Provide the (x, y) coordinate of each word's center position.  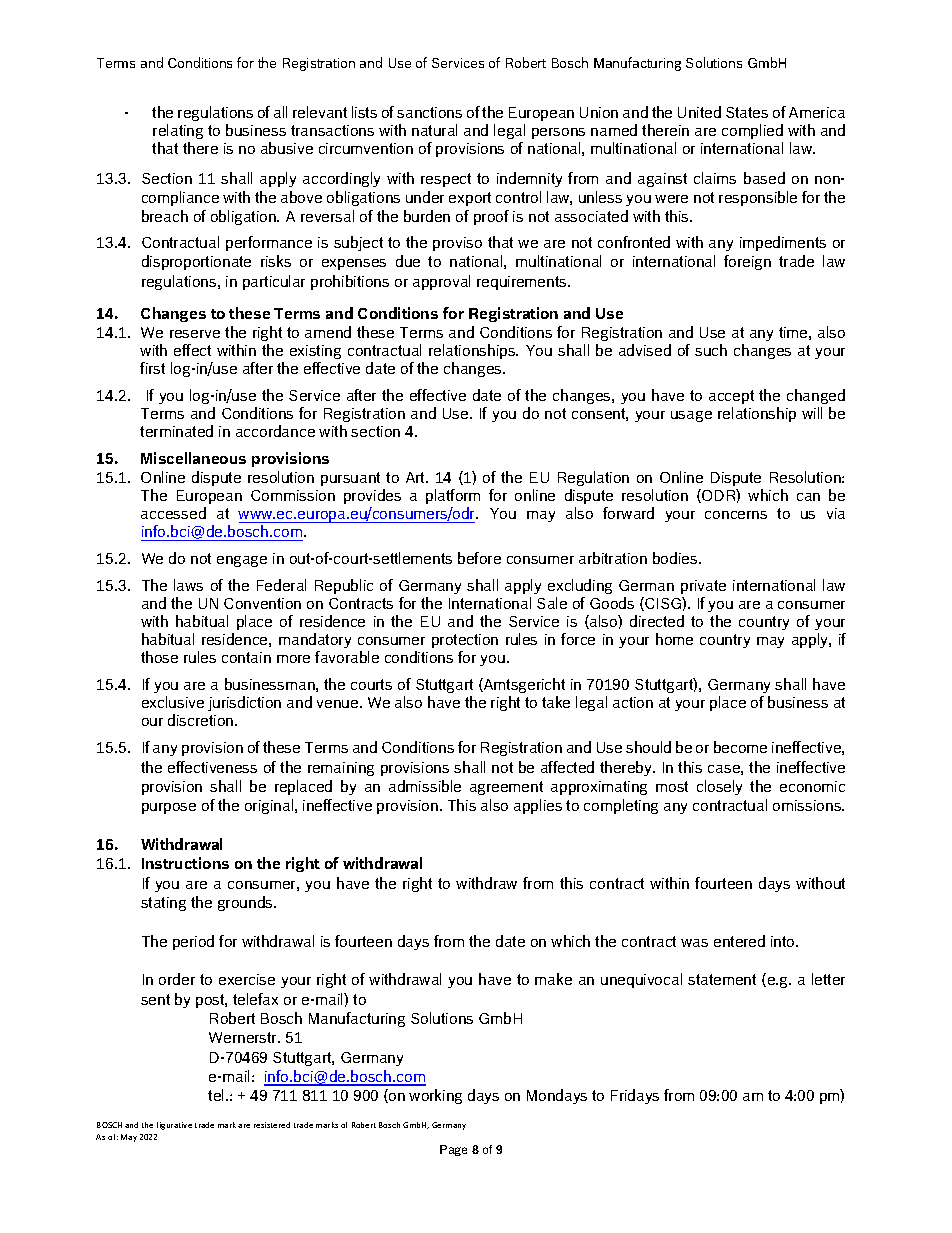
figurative (174, 1126)
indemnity (529, 179)
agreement (506, 788)
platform (453, 496)
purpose (169, 808)
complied (752, 131)
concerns (736, 515)
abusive (287, 148)
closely (719, 787)
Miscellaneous (193, 458)
